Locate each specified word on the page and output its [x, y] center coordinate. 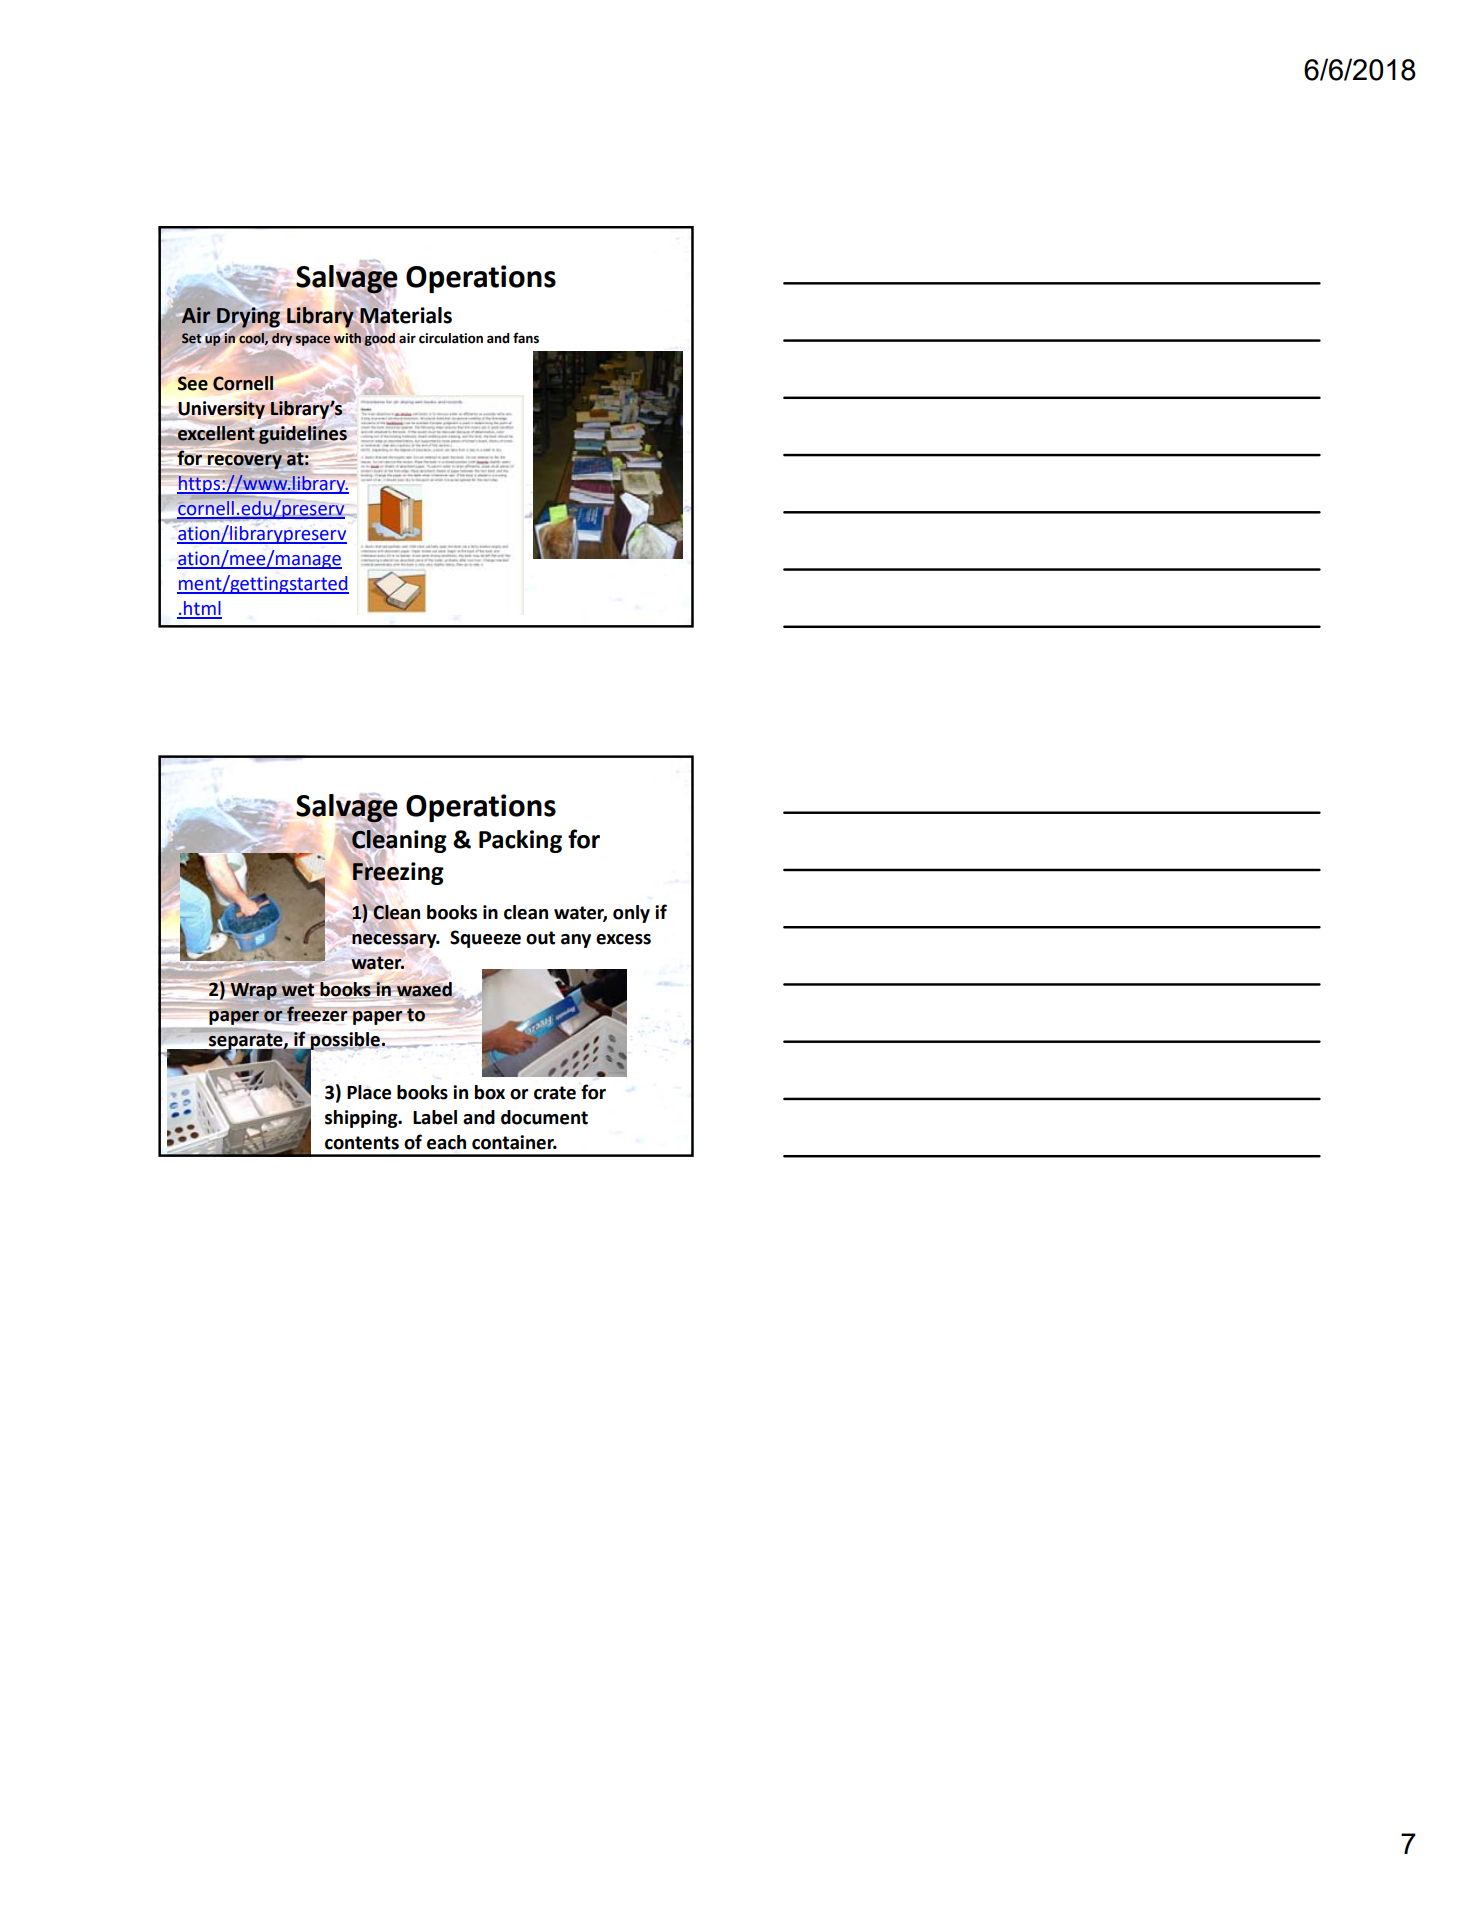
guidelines [303, 435]
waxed [424, 989]
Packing [520, 841]
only [631, 914]
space [312, 340]
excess [623, 939]
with [347, 338]
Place [369, 1092]
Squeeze [485, 939]
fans [526, 338]
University [220, 410]
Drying [248, 317]
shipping [362, 1119]
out [540, 938]
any [576, 941]
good [379, 339]
